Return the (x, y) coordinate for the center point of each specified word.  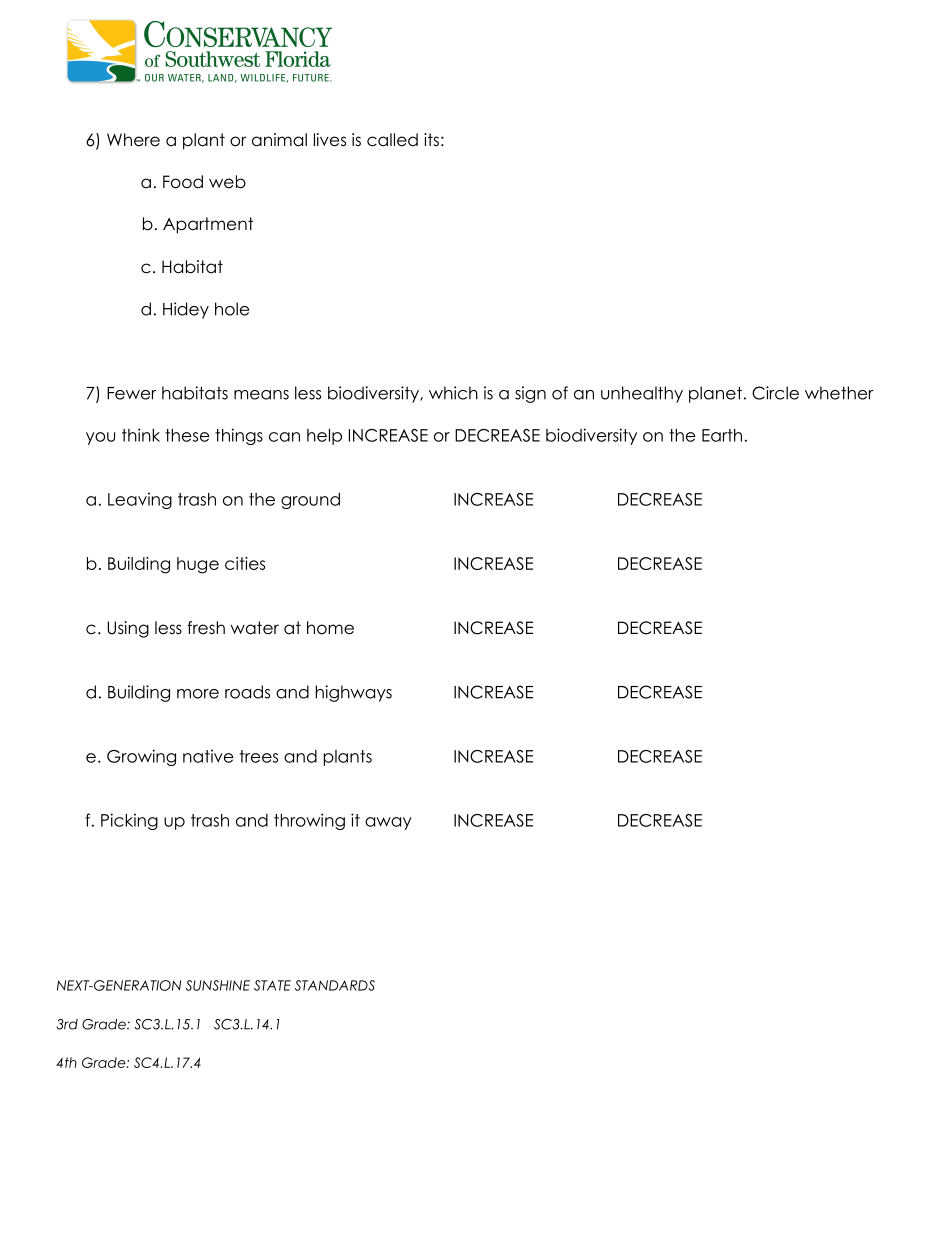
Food (183, 182)
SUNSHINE (218, 985)
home (330, 628)
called (392, 140)
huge (198, 565)
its (431, 139)
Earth (722, 435)
